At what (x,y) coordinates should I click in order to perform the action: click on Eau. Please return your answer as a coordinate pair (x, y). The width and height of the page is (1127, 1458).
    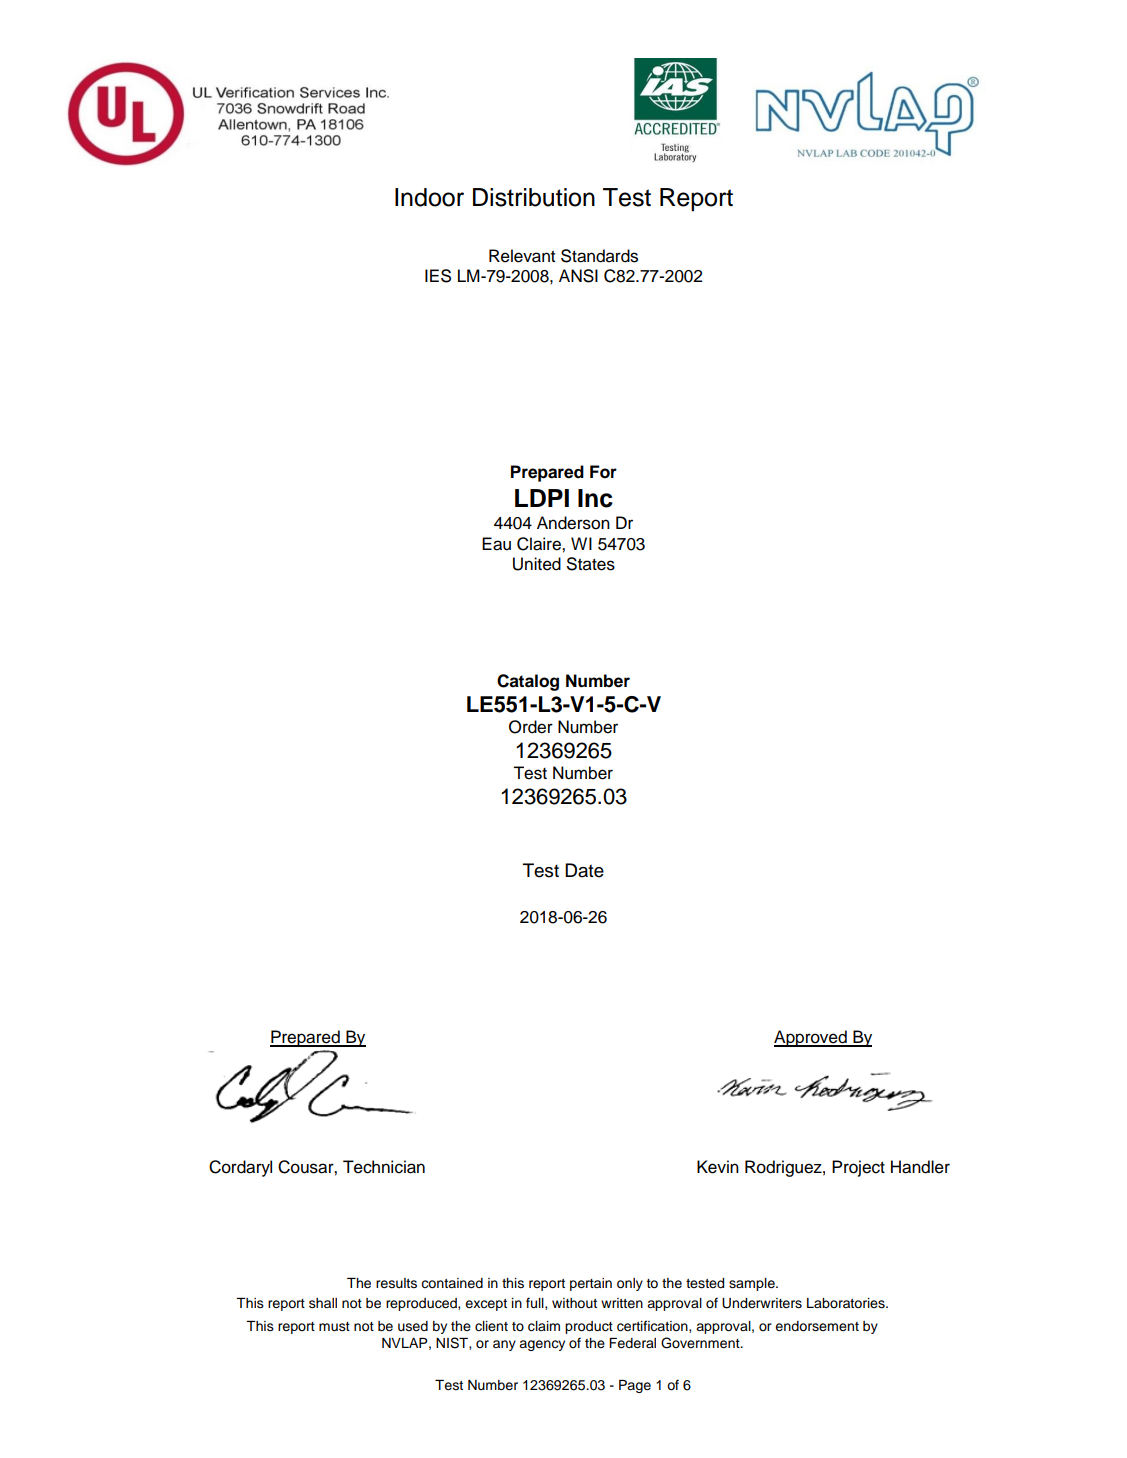
    Looking at the image, I should click on (496, 544).
